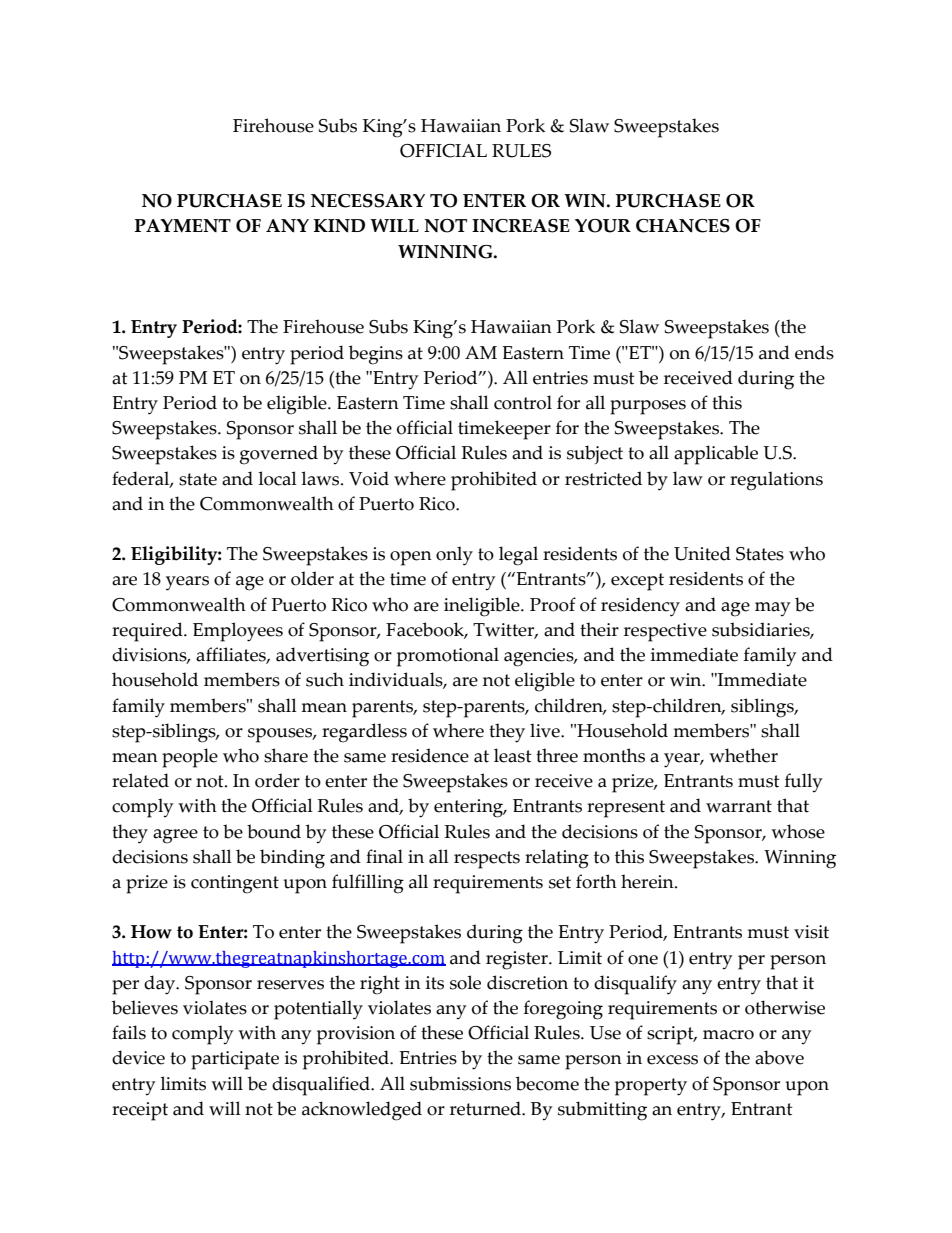 The width and height of the image is (952, 1233). What do you see at coordinates (183, 226) in the image?
I see `PAYMENT` at bounding box center [183, 226].
